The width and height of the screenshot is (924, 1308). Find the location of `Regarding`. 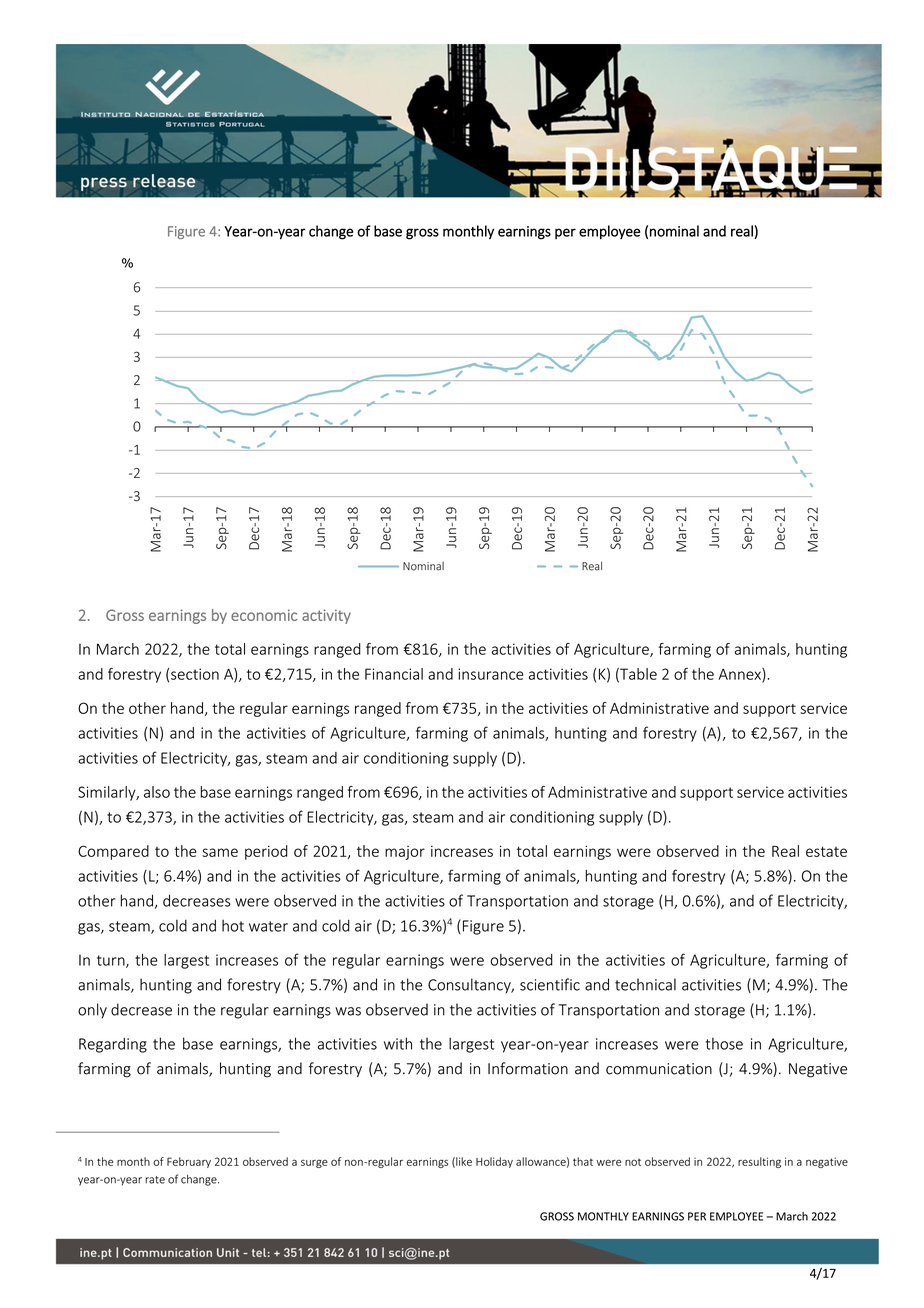

Regarding is located at coordinates (113, 1045).
